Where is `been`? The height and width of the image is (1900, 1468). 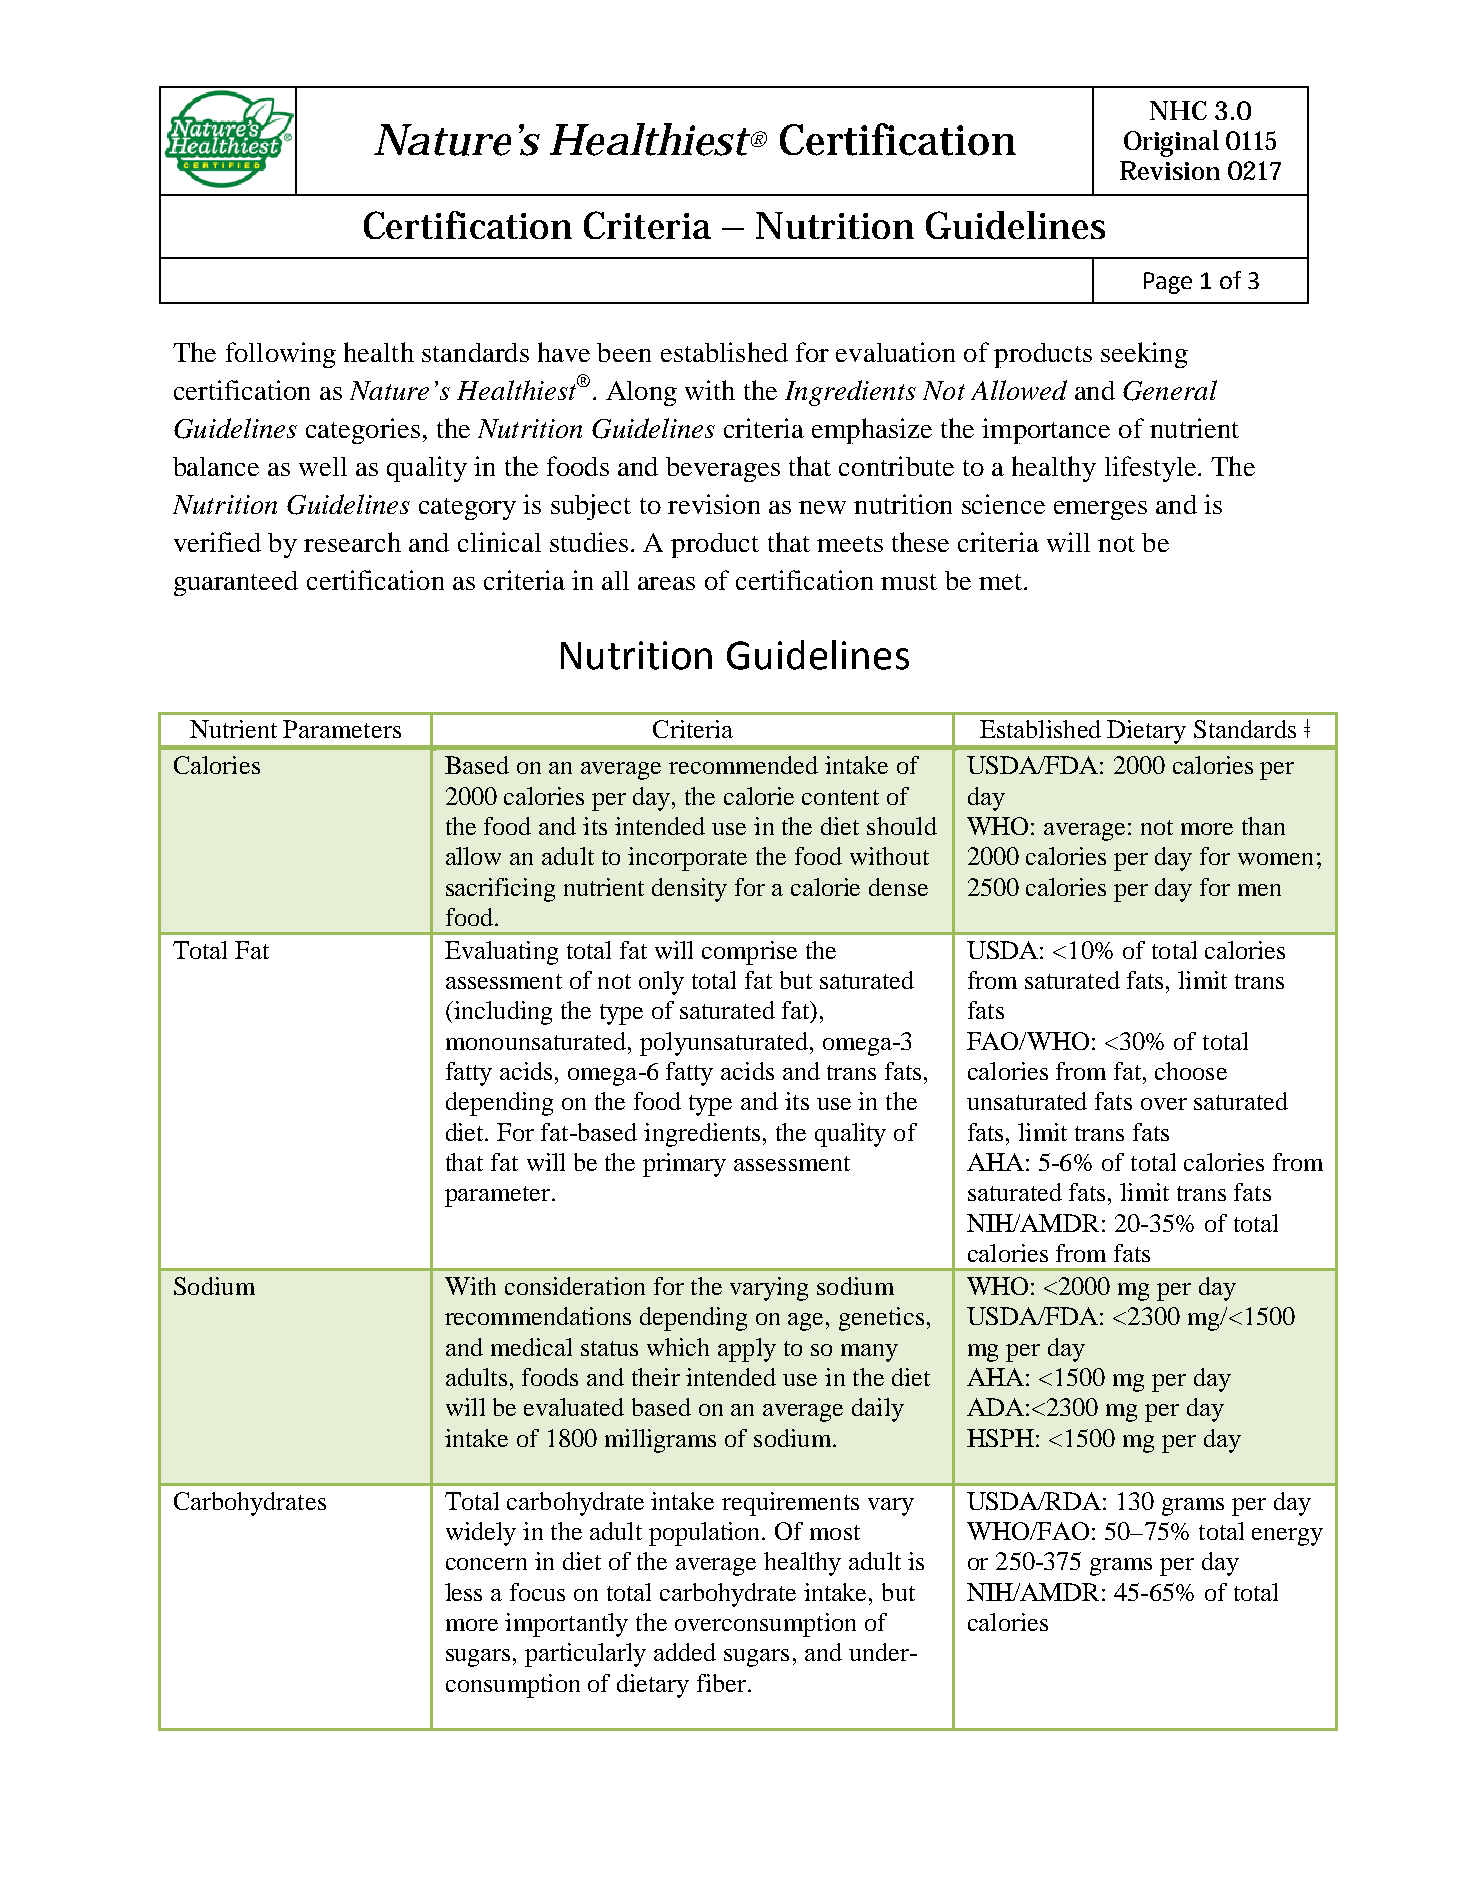
been is located at coordinates (624, 352).
